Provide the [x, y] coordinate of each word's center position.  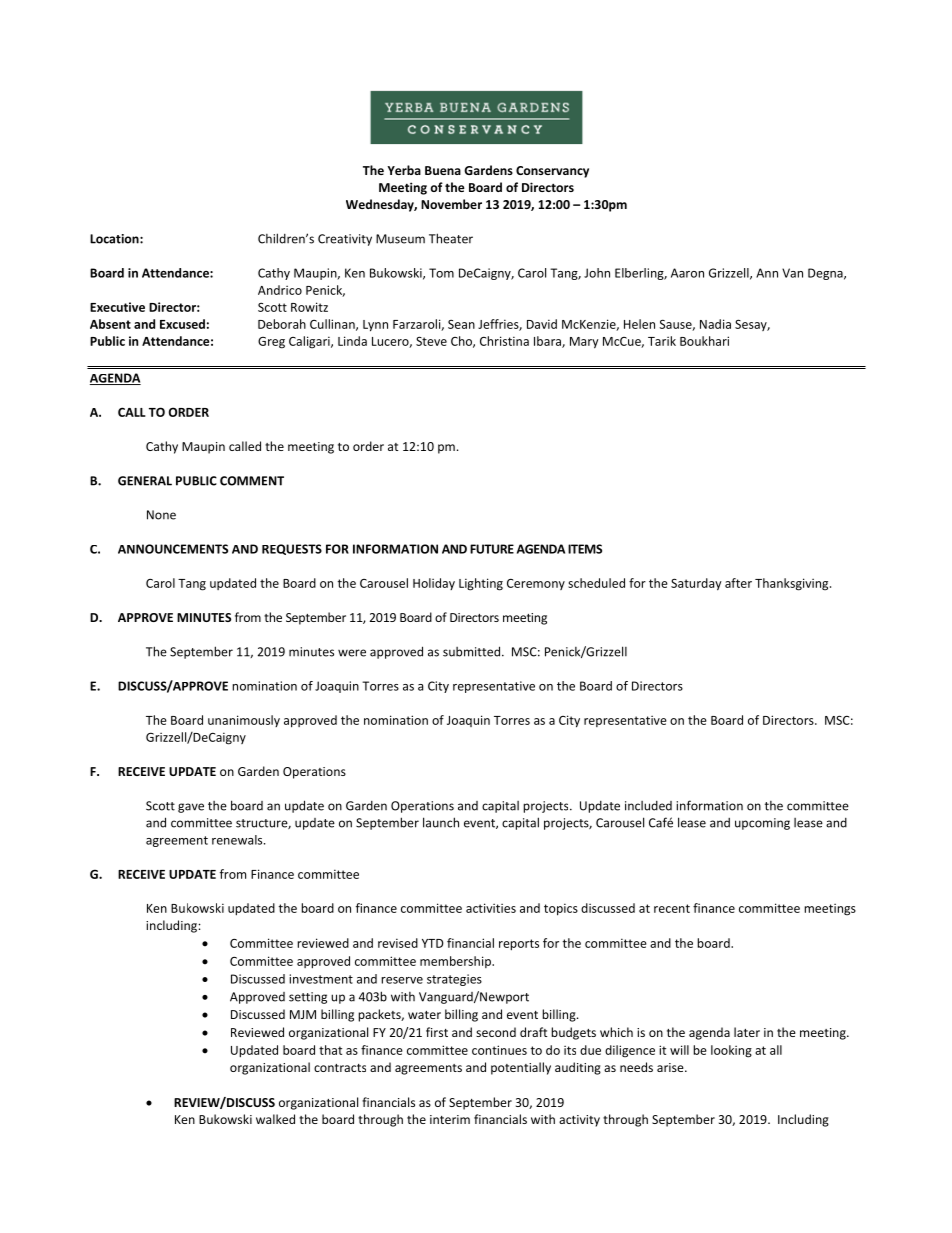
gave [191, 808]
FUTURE [492, 549]
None [161, 515]
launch [441, 822]
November [451, 204]
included [648, 806]
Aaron [687, 273]
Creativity [345, 240]
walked [275, 1119]
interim [450, 1119]
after [738, 583]
